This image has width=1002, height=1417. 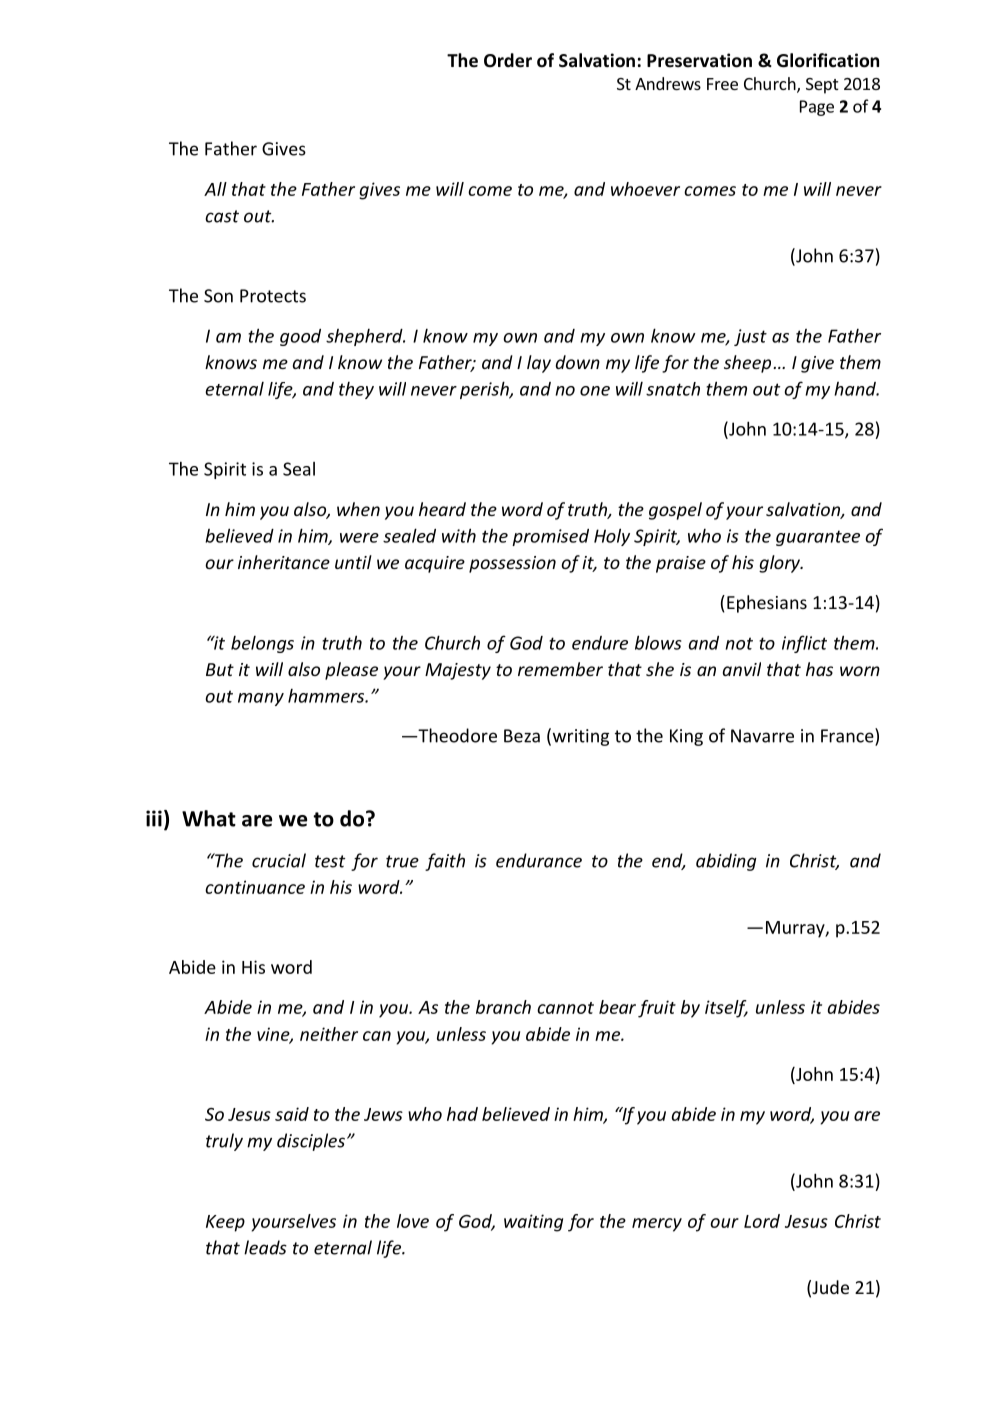 I want to click on Lord, so click(x=762, y=1221).
